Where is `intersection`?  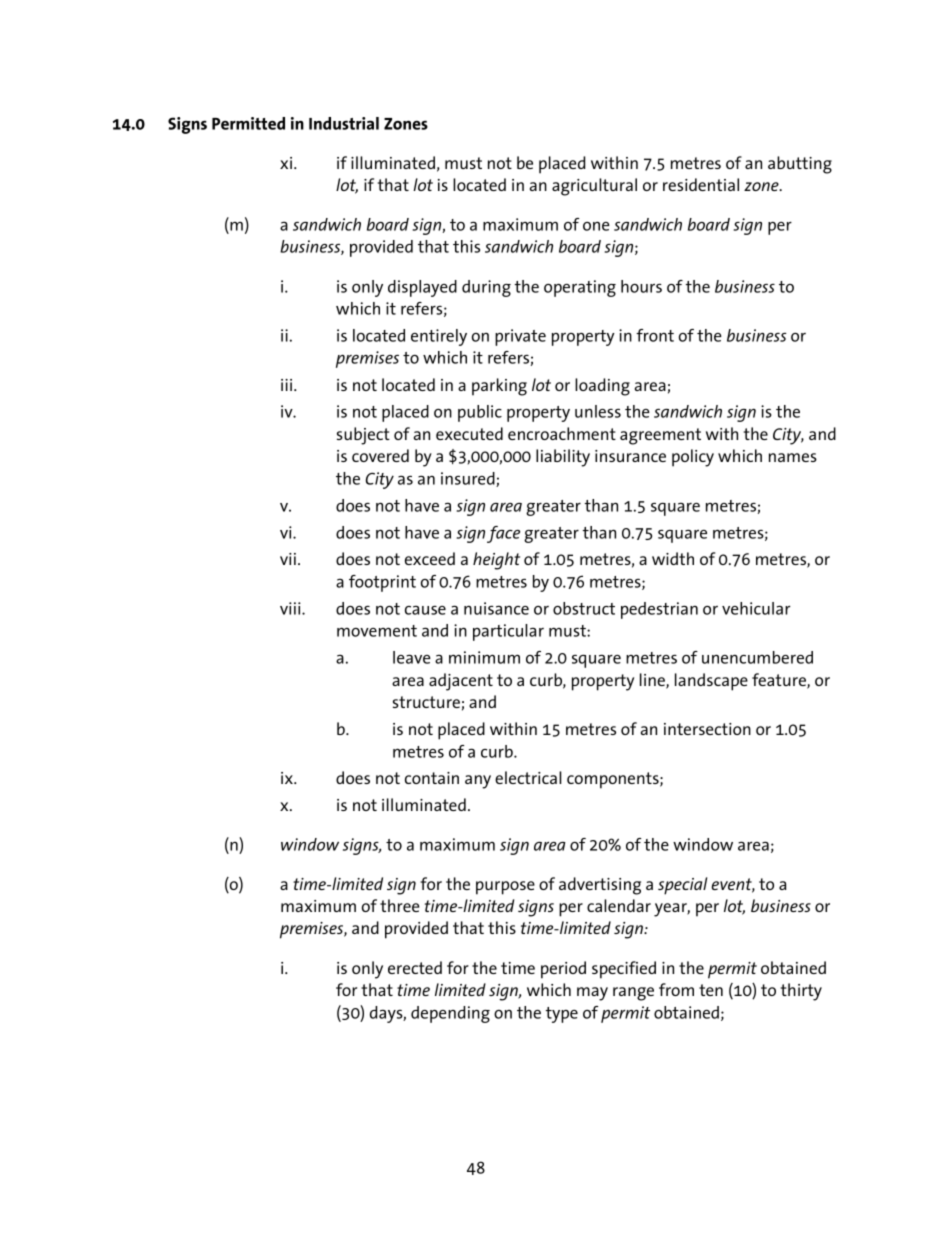
intersection is located at coordinates (707, 729).
